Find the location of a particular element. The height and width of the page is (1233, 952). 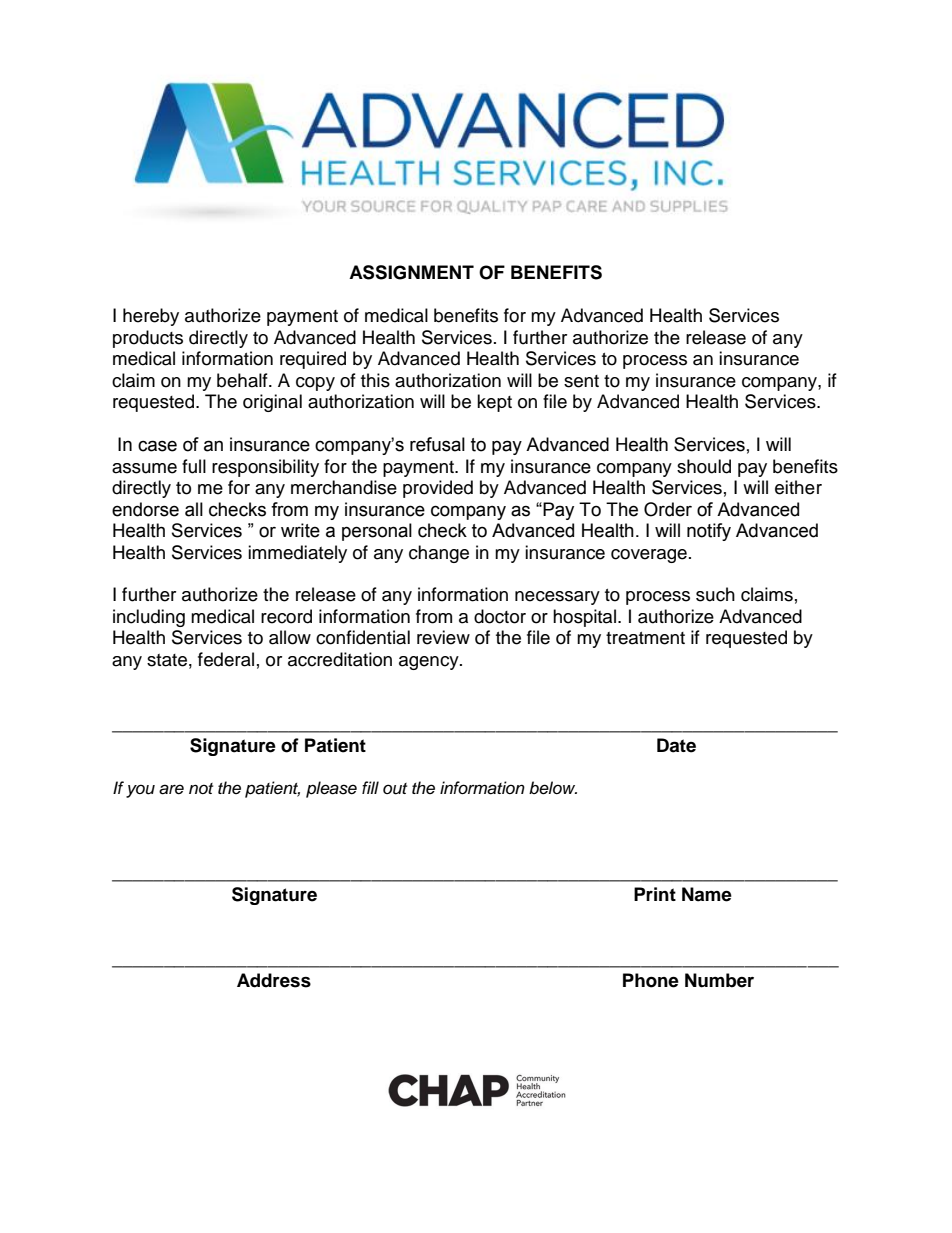

out is located at coordinates (395, 789).
